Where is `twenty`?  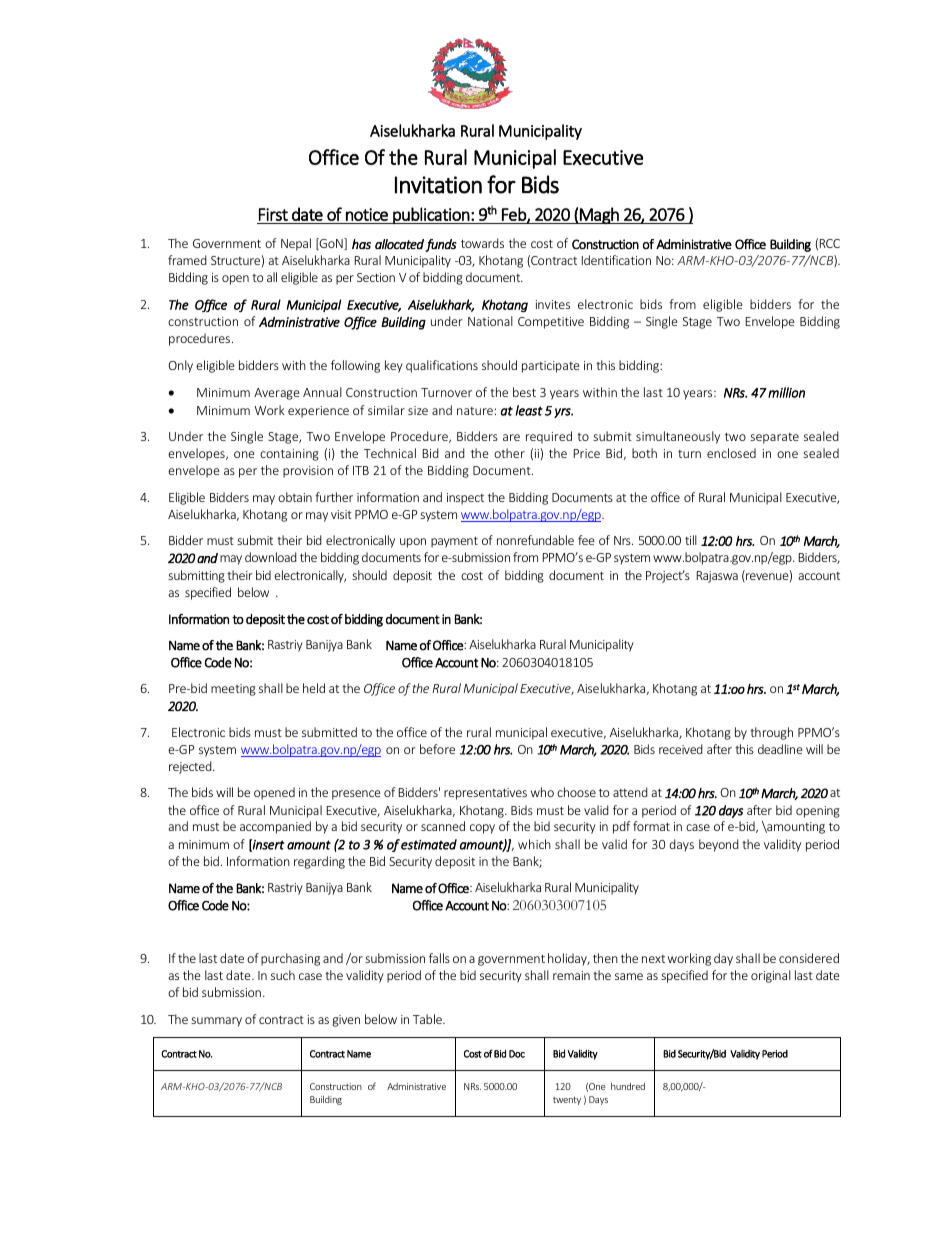 twenty is located at coordinates (567, 1101).
